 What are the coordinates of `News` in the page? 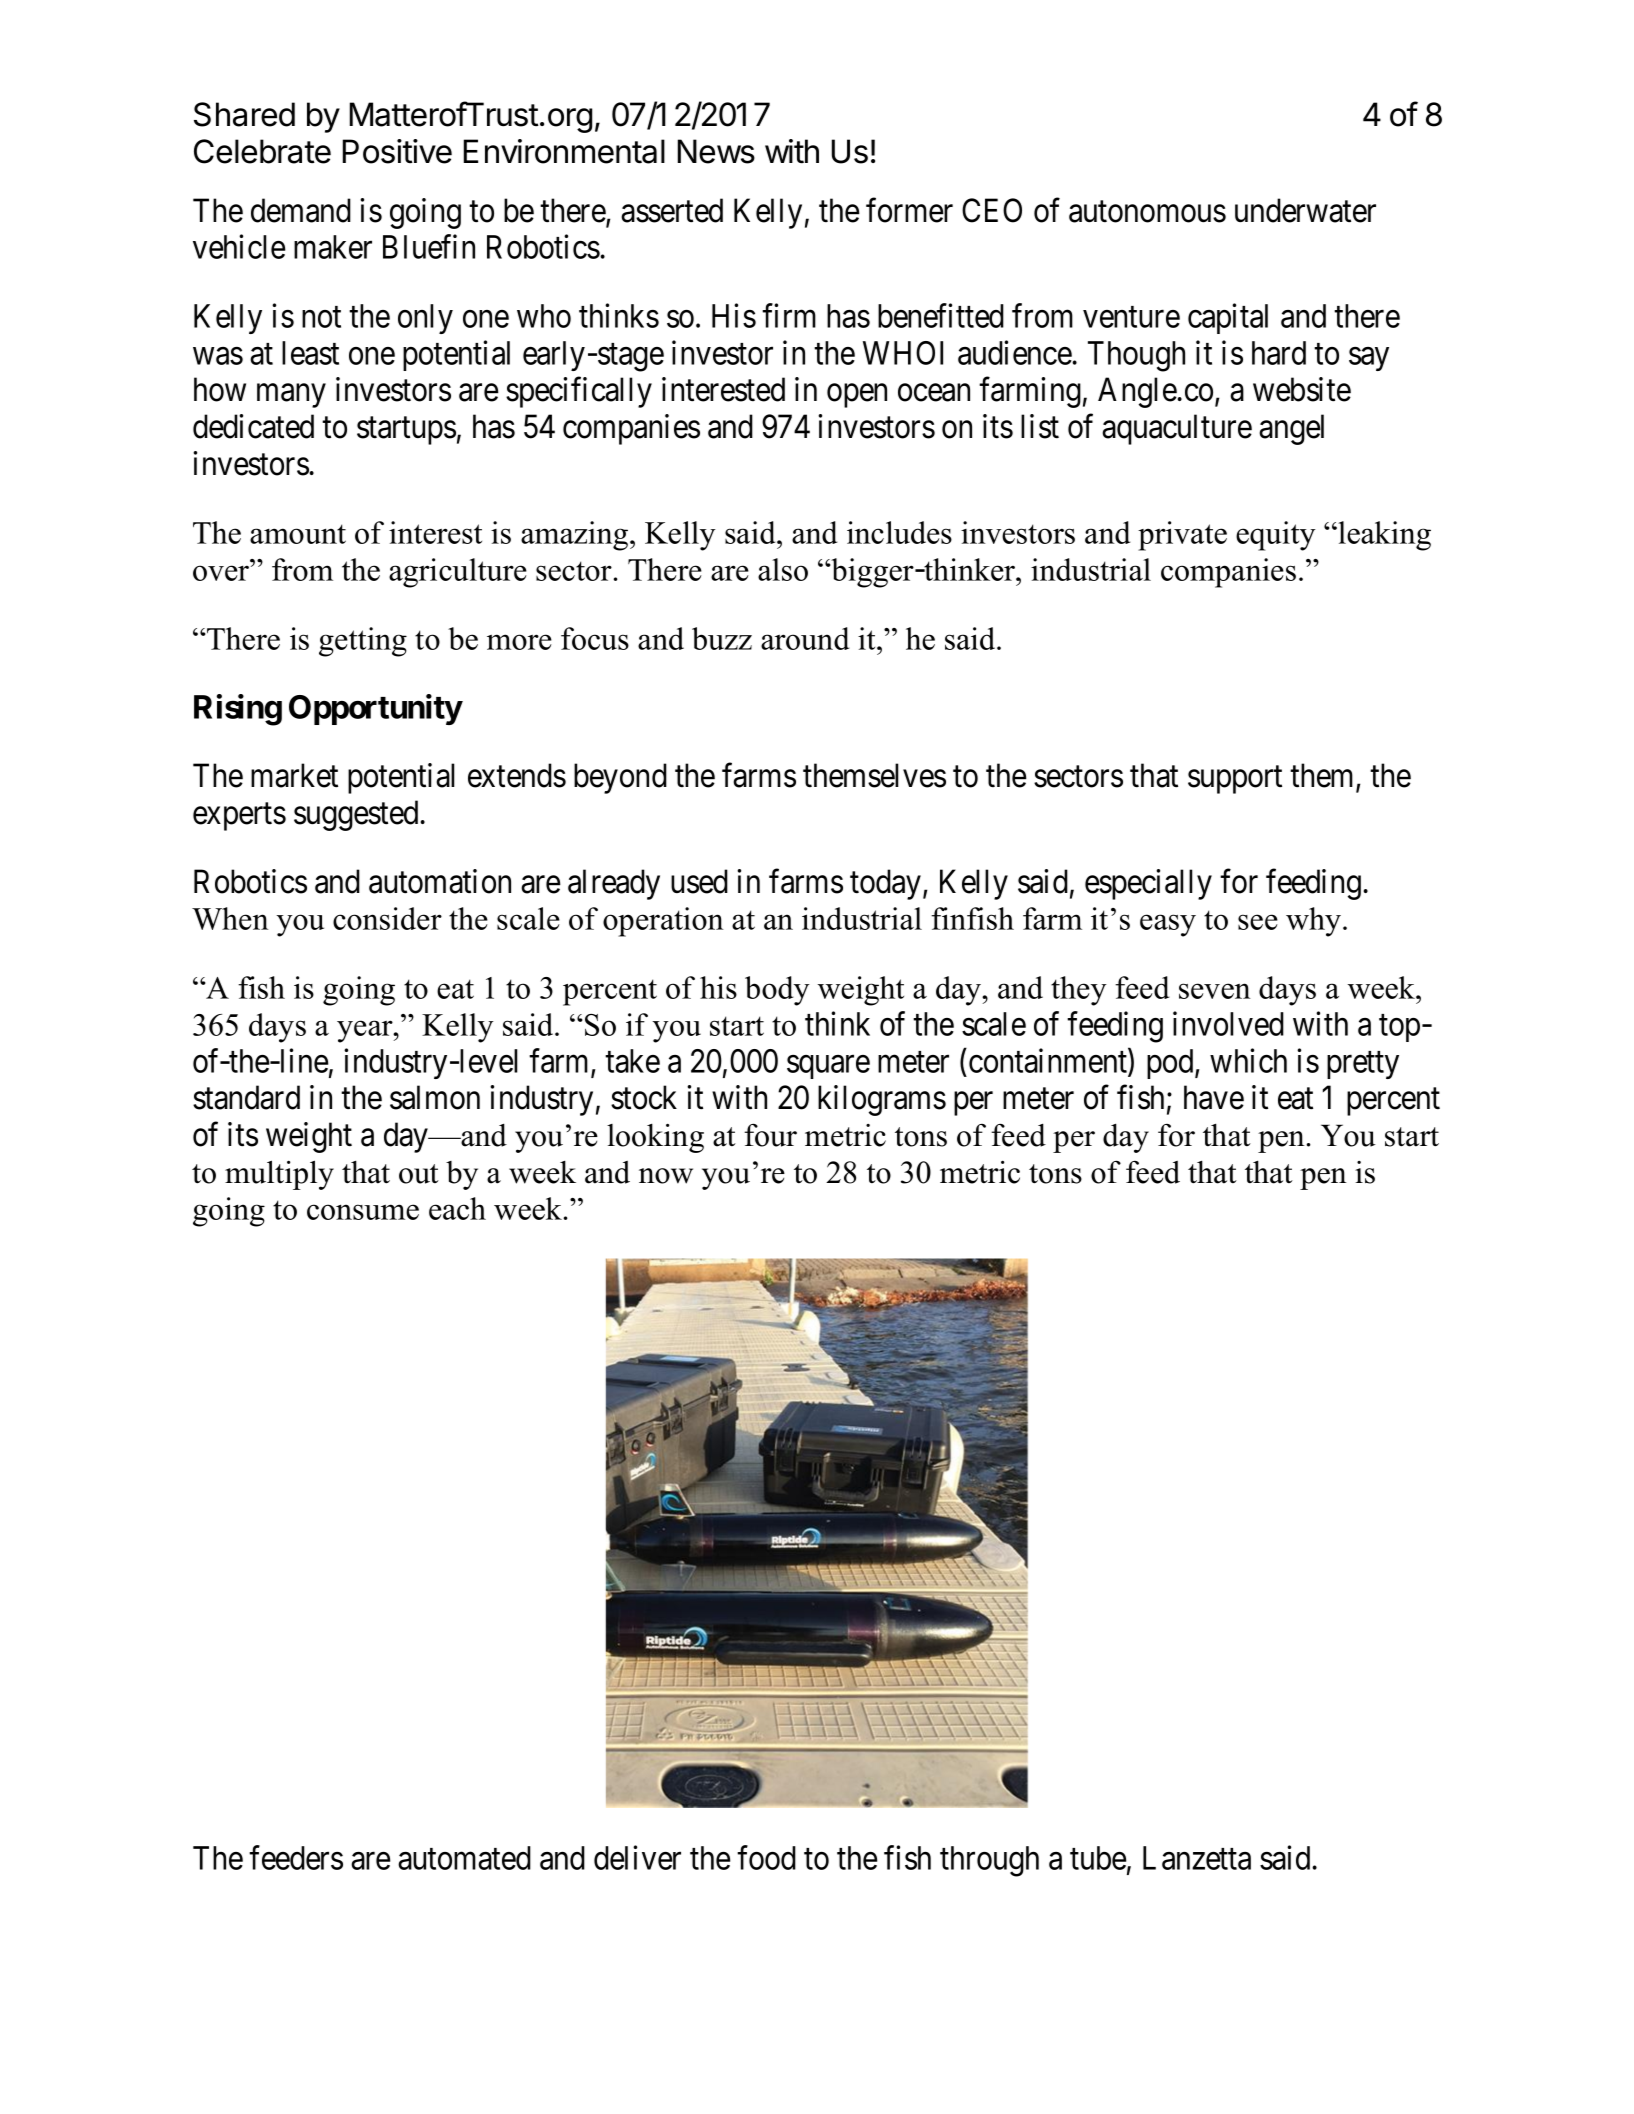 It's located at (716, 151).
